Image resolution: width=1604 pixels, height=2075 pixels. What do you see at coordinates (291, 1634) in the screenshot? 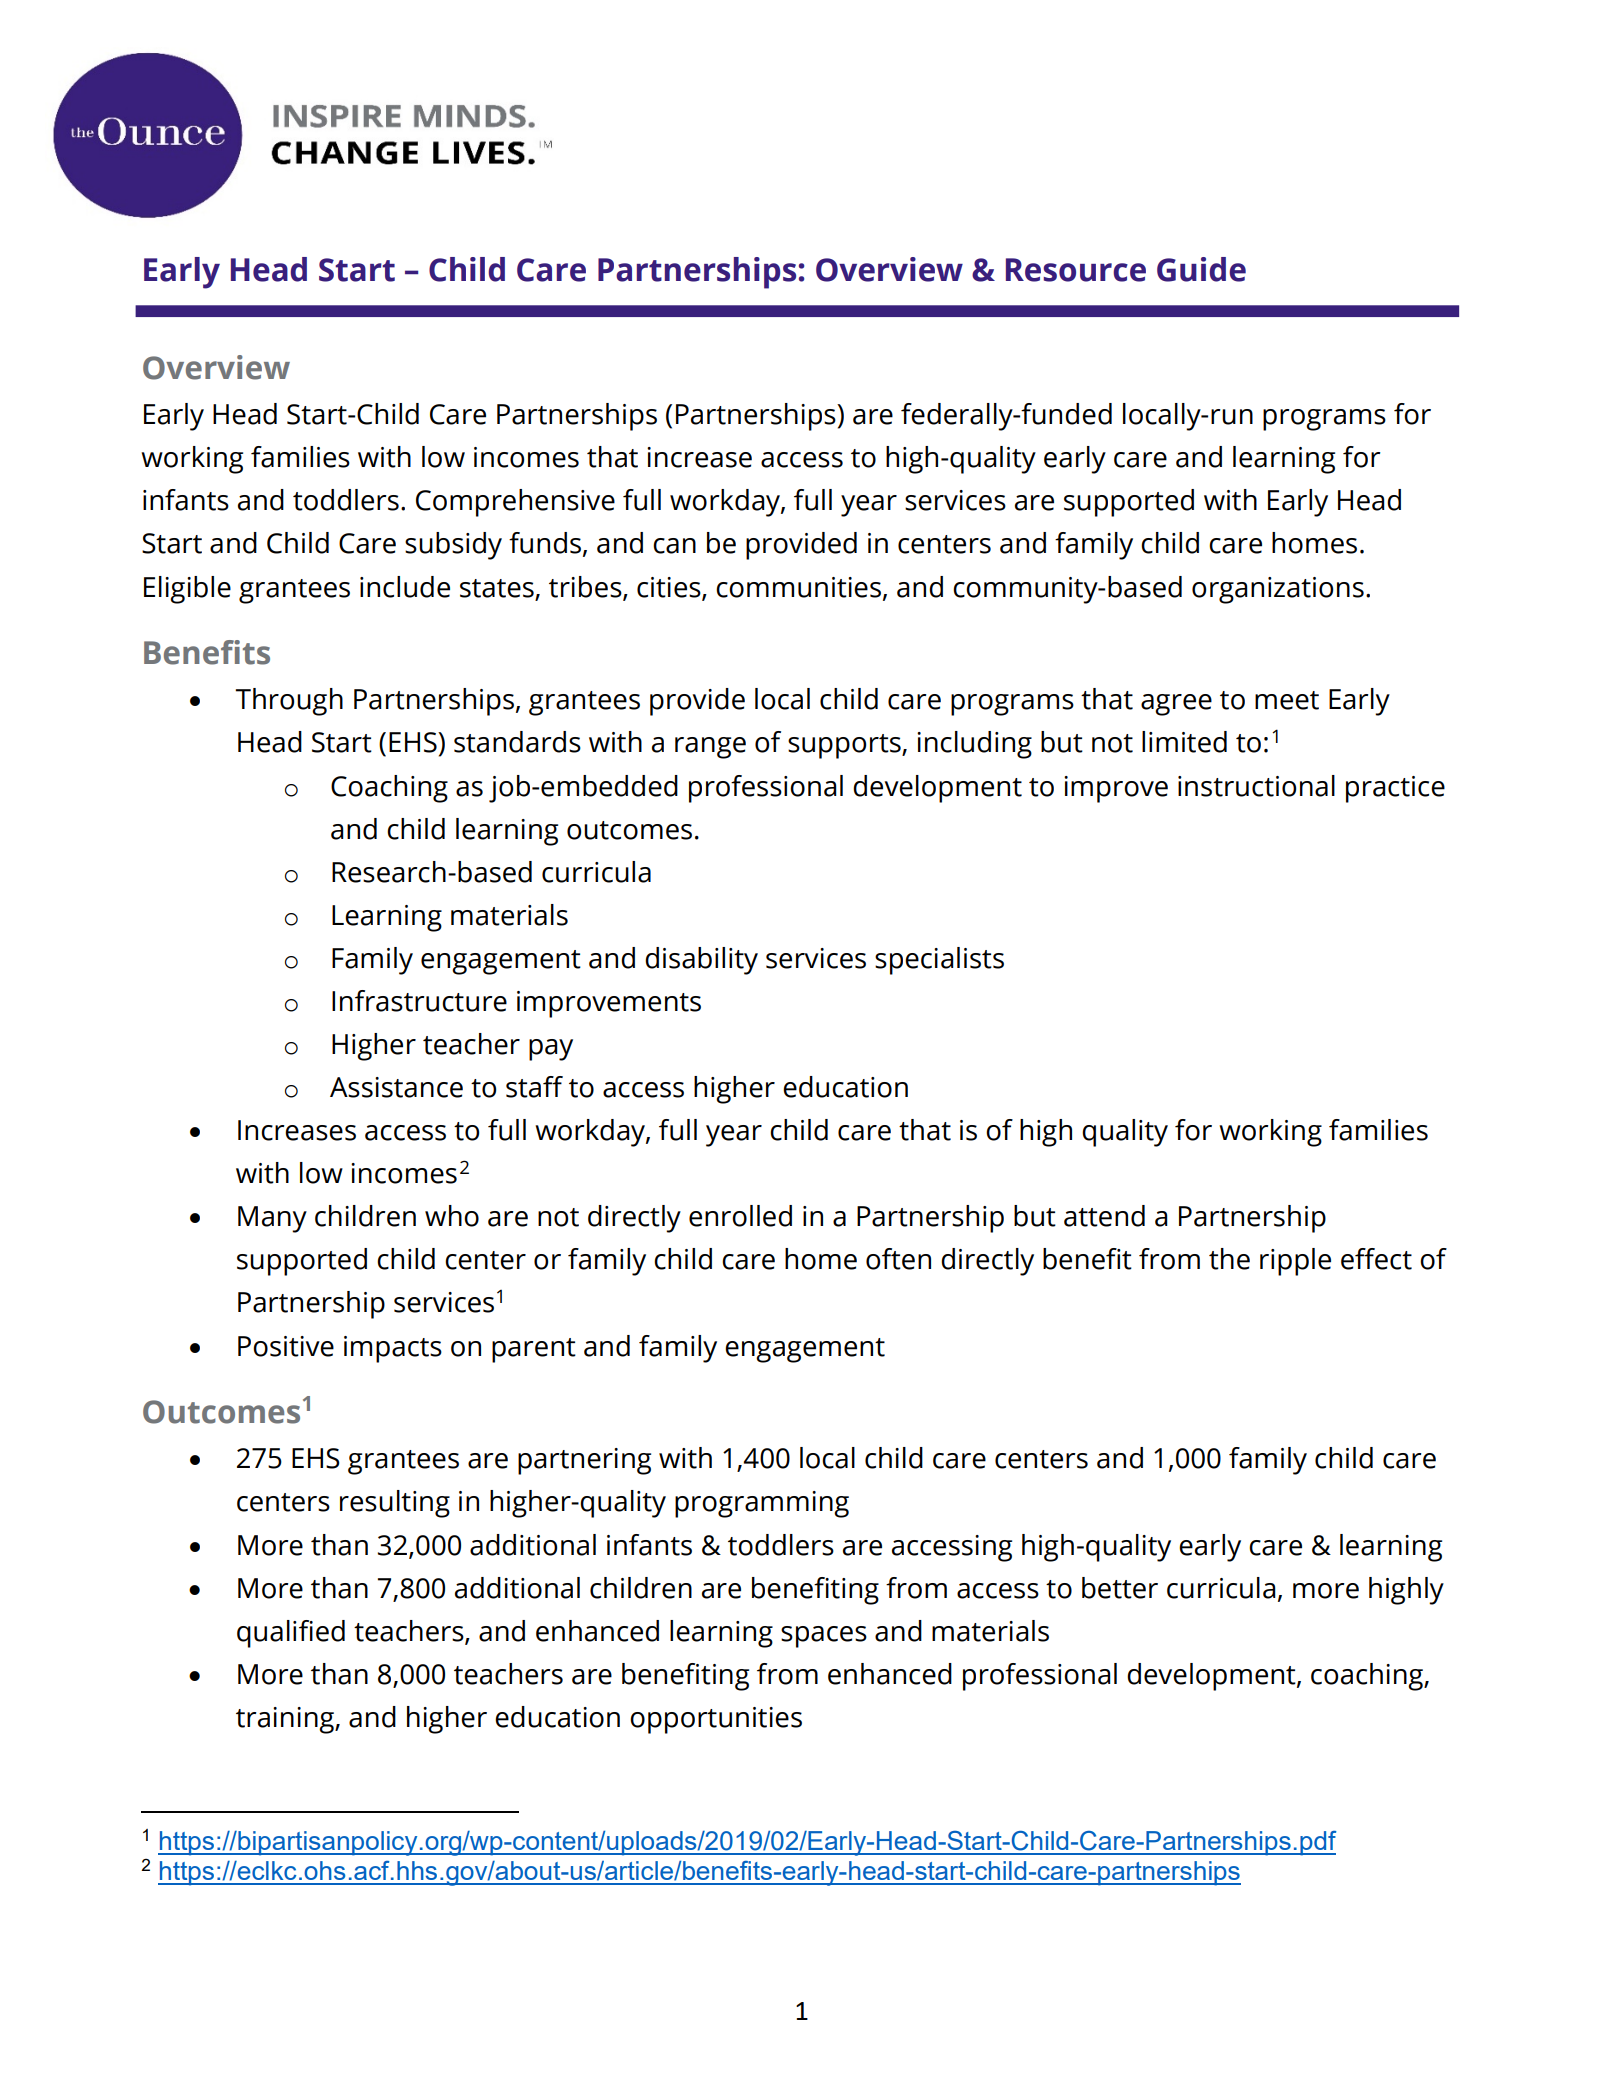
I see `qualified` at bounding box center [291, 1634].
